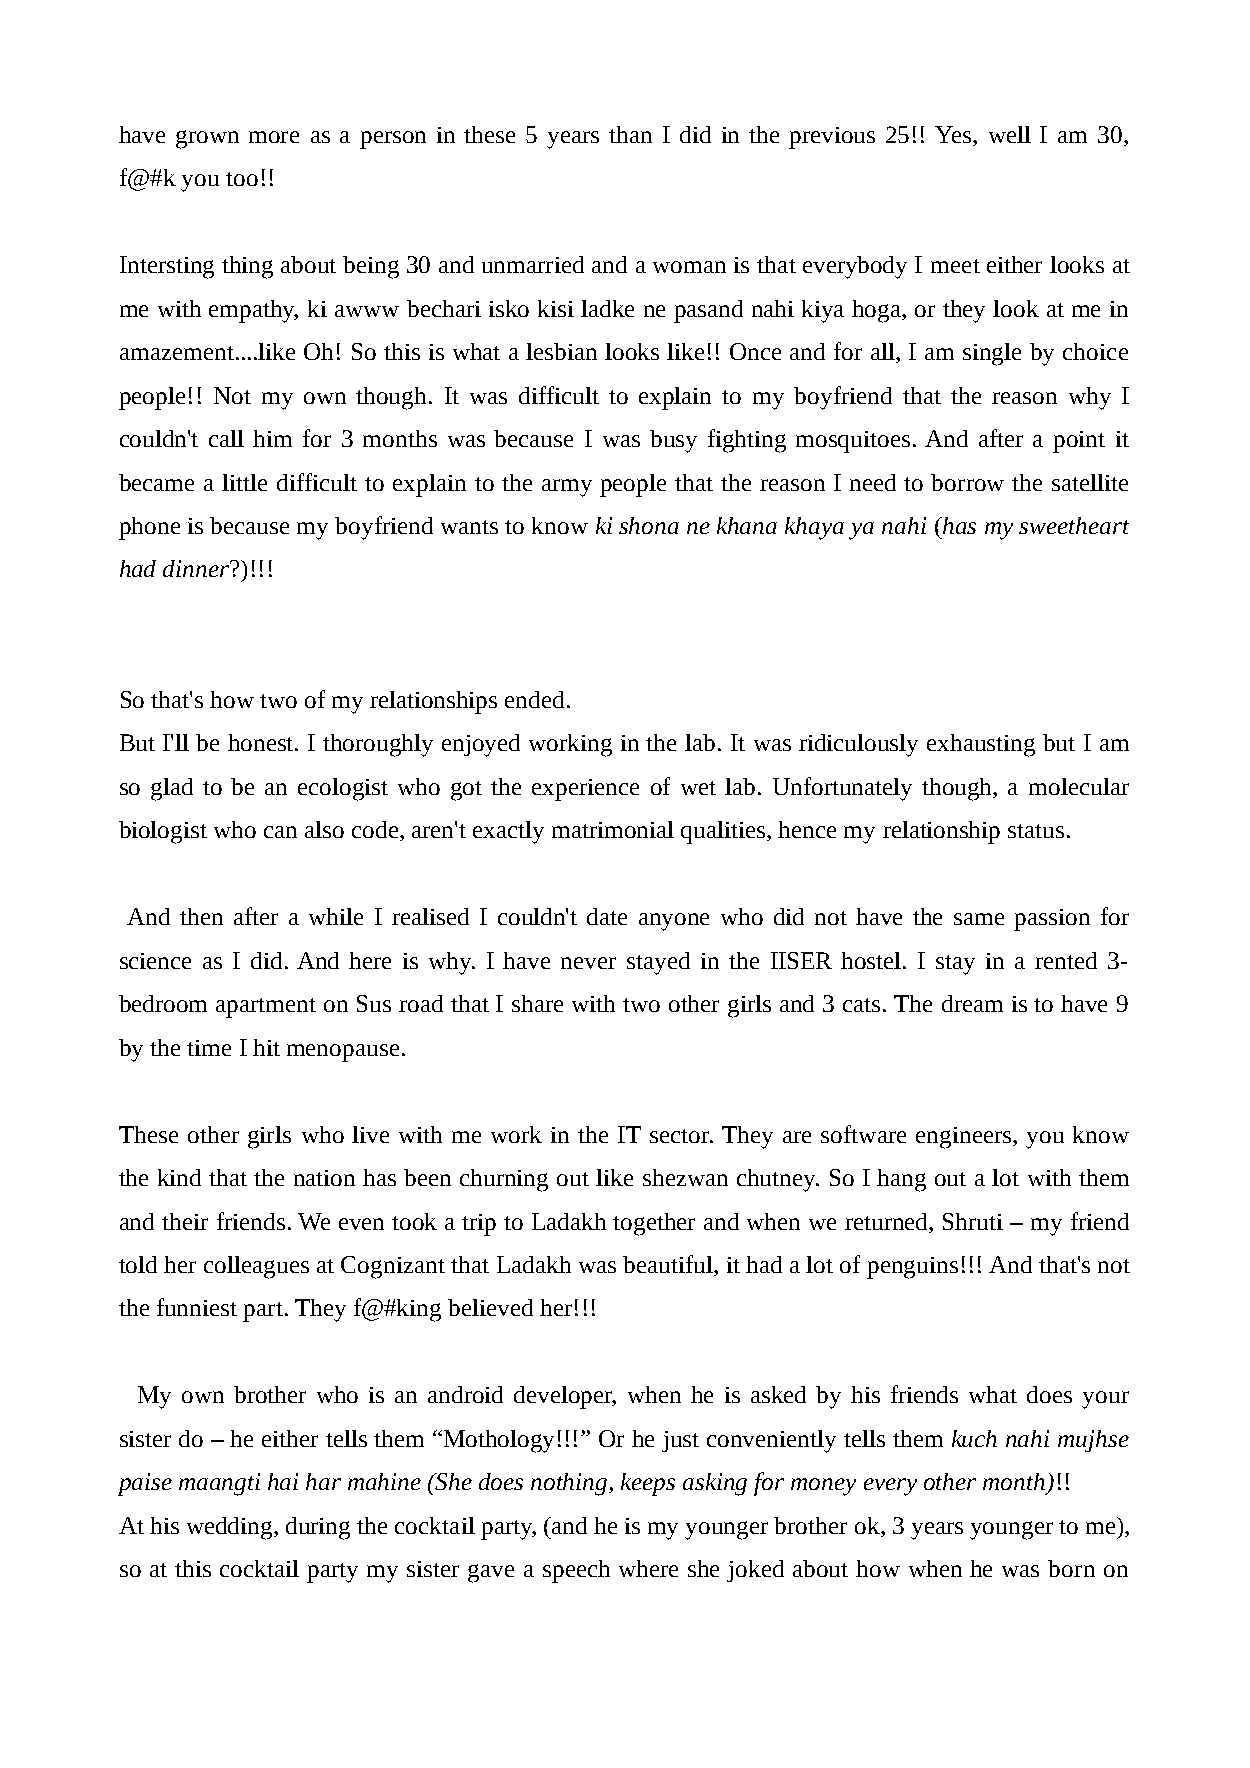 The width and height of the screenshot is (1250, 1768). I want to click on exhausting, so click(981, 745).
